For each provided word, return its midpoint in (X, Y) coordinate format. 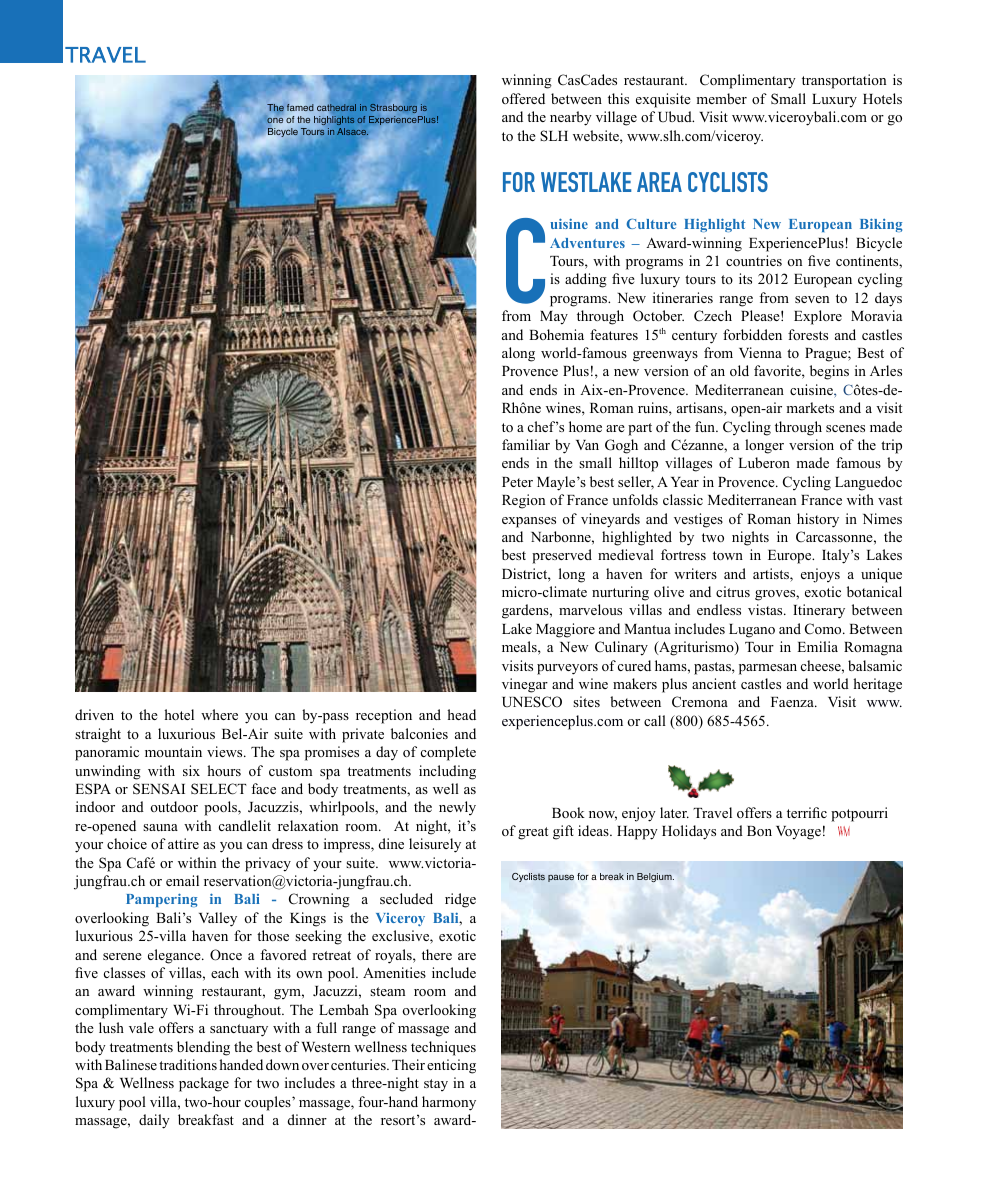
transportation (844, 81)
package (204, 1084)
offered (523, 98)
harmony (449, 1103)
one (275, 120)
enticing (451, 1066)
